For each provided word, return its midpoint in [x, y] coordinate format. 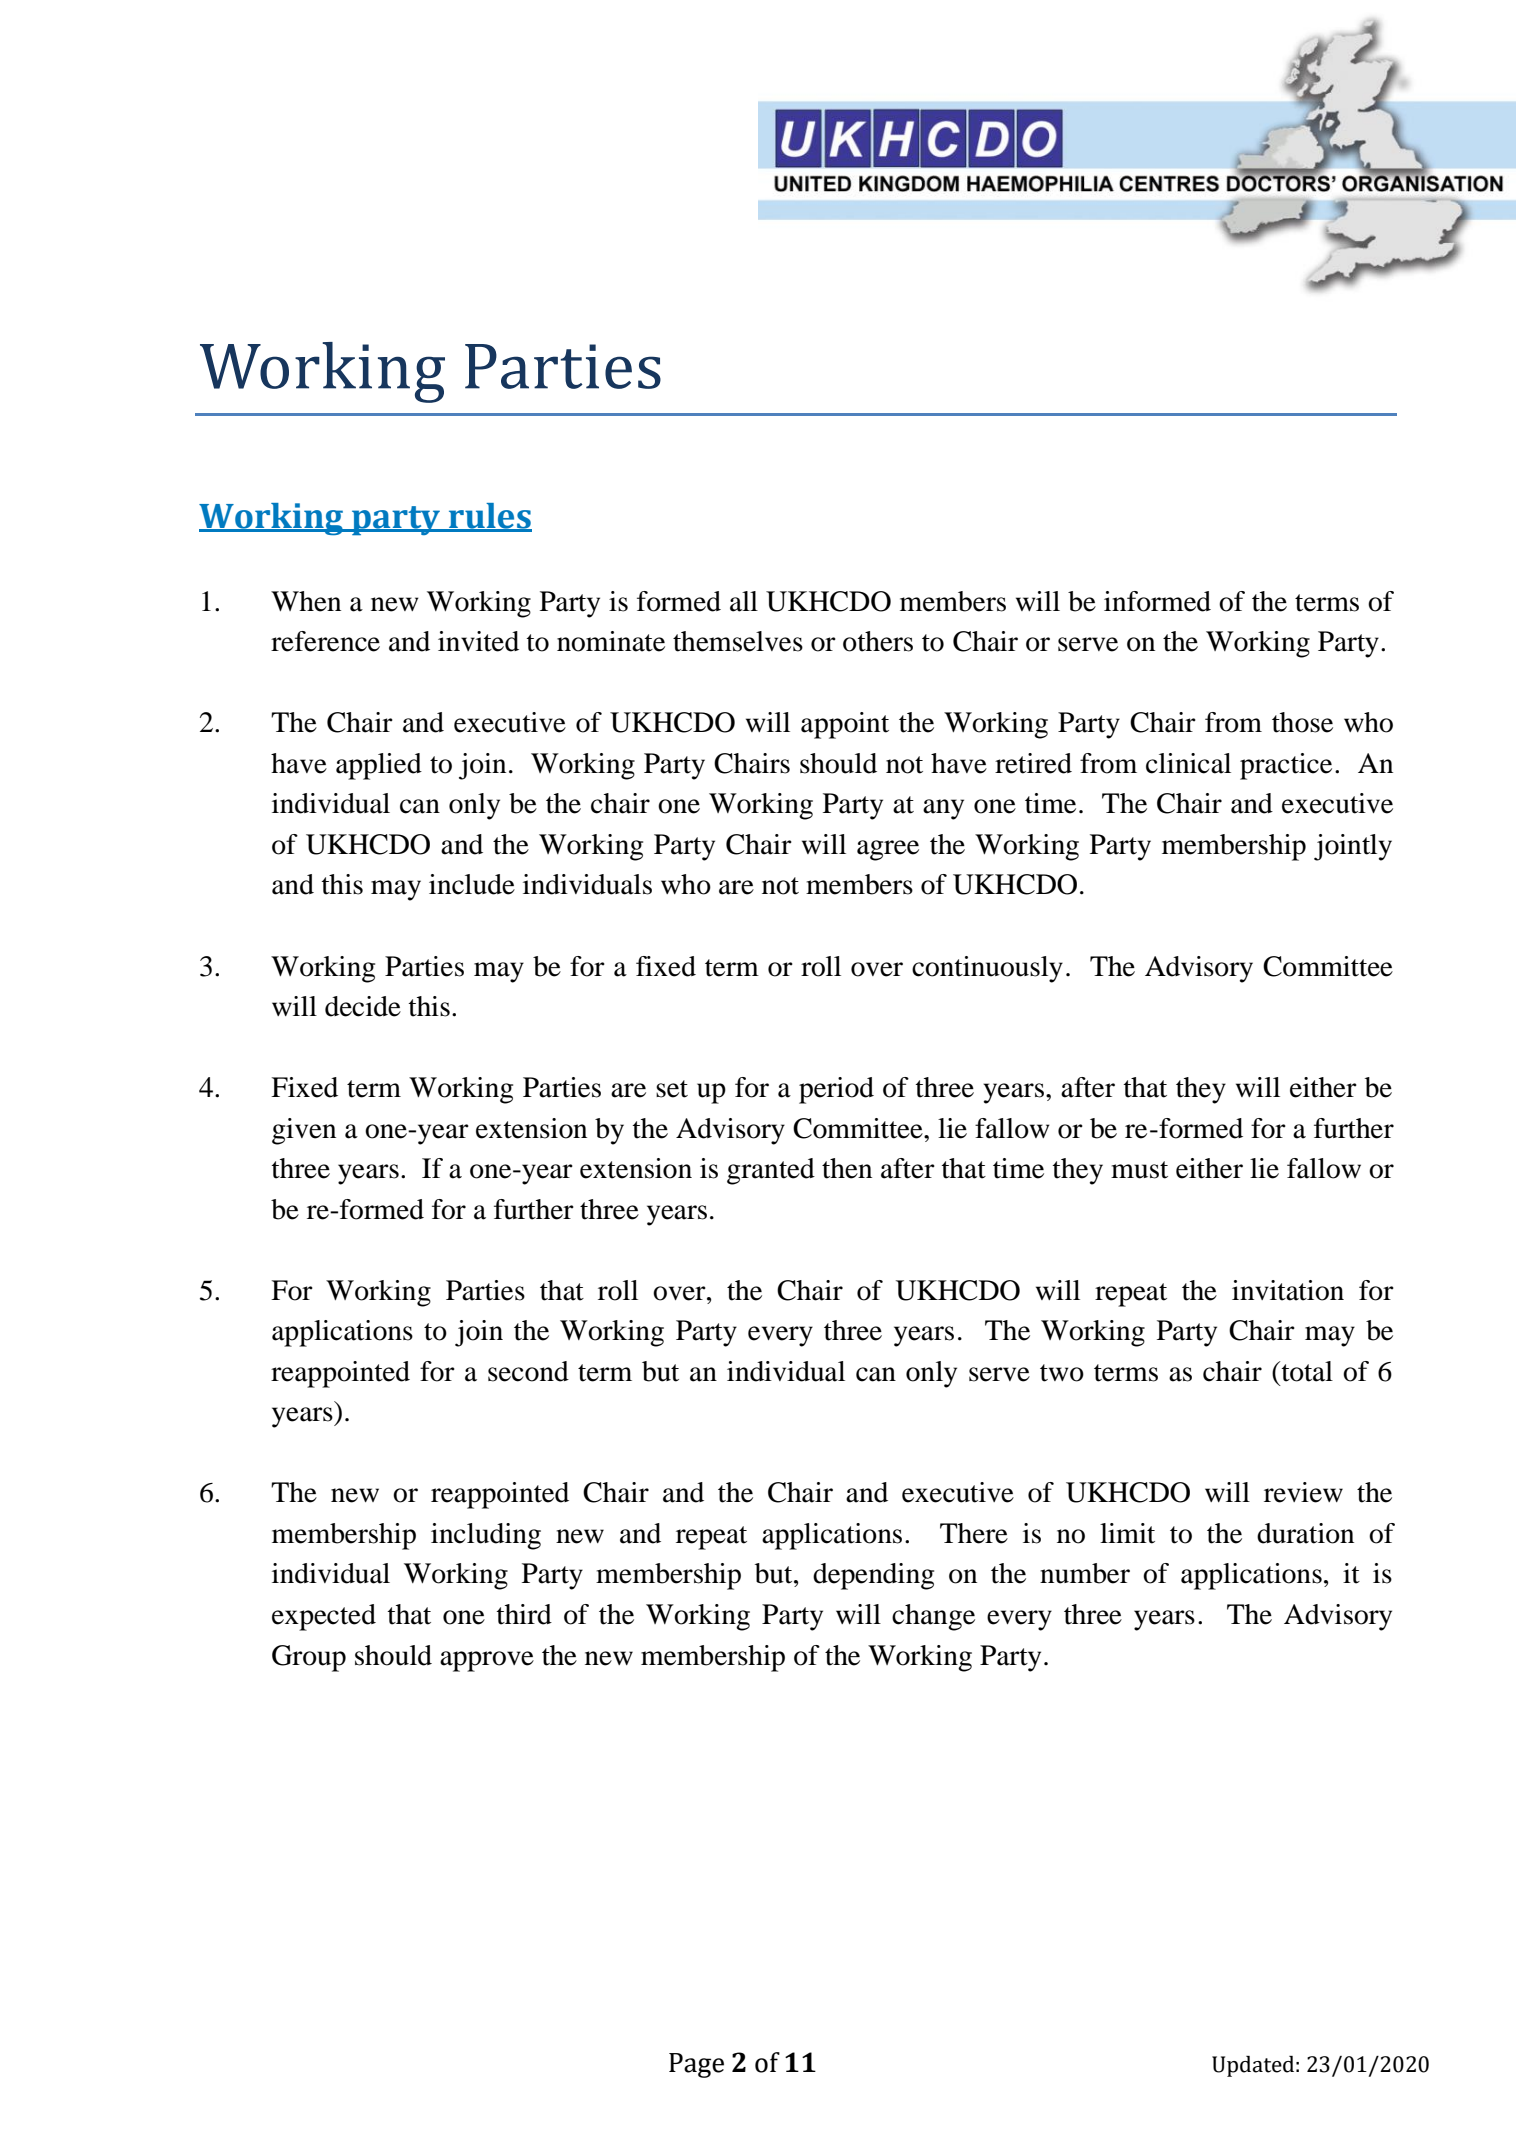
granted [771, 1171]
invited [478, 641]
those [1302, 722]
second [528, 1371]
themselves [738, 641]
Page [696, 2065]
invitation [1288, 1290]
